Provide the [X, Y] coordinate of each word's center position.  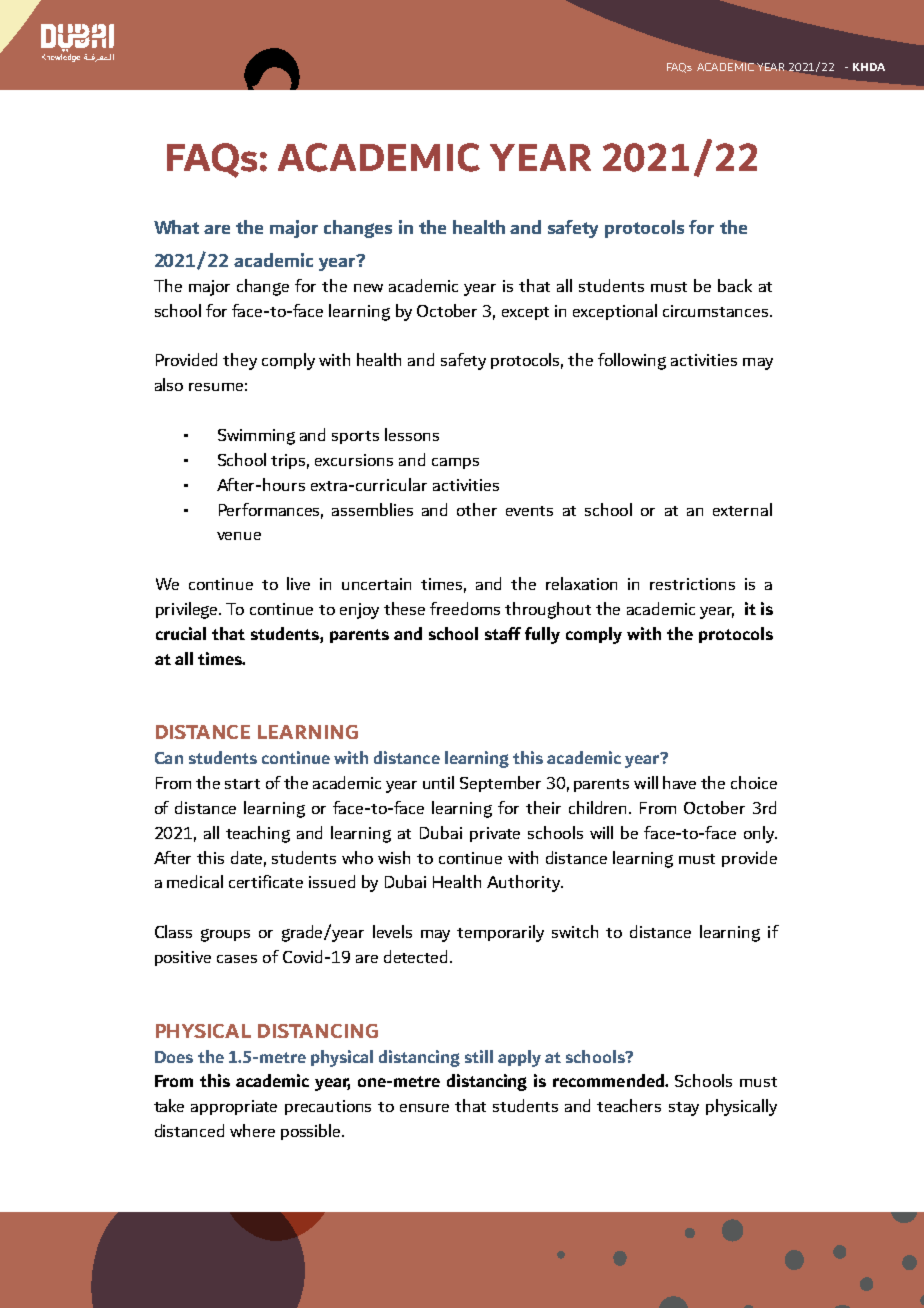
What [176, 227]
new [368, 288]
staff [503, 633]
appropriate [234, 1107]
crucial [181, 633]
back [735, 285]
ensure [424, 1108]
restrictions [692, 584]
